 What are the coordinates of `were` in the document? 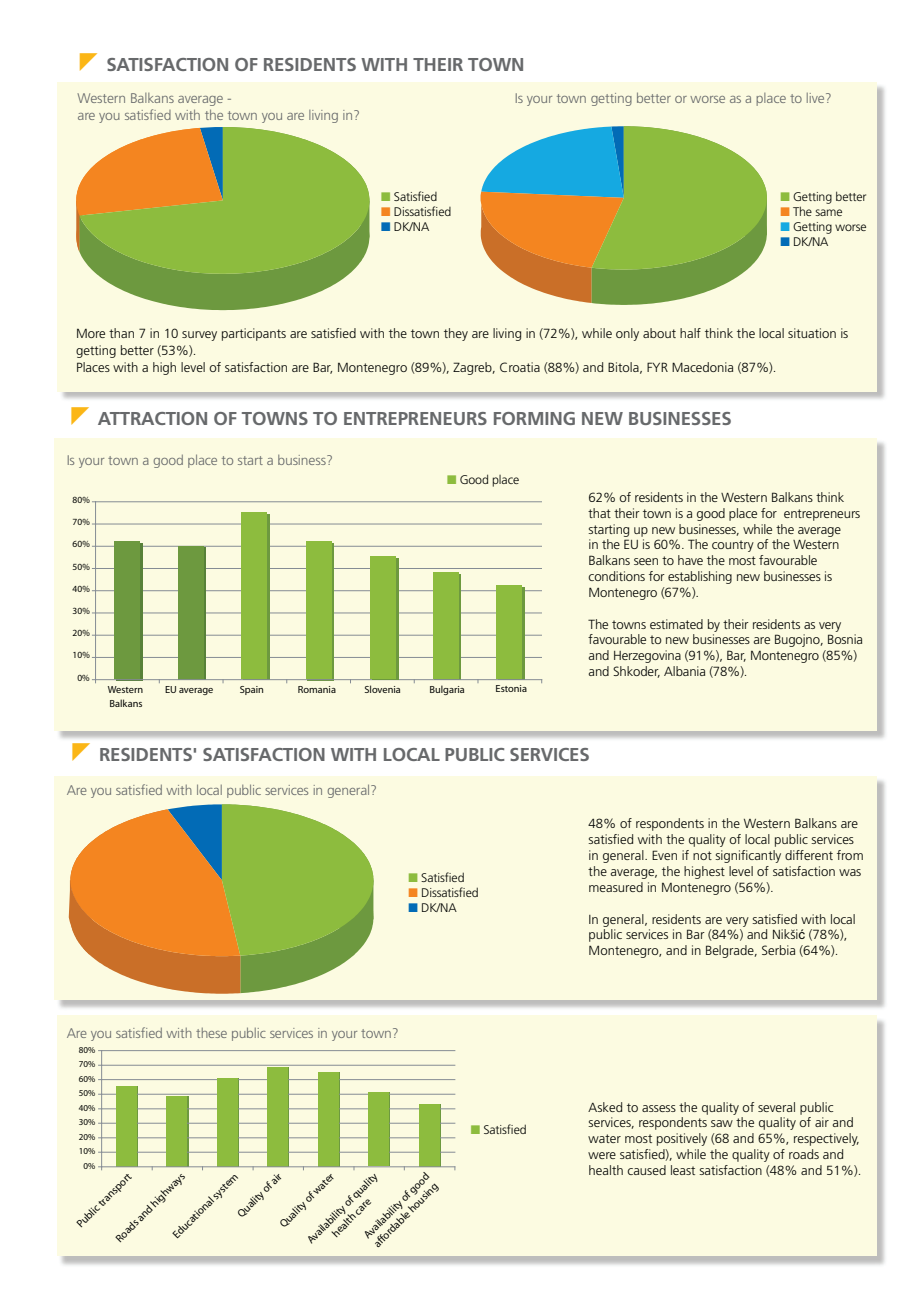 It's located at (602, 1155).
